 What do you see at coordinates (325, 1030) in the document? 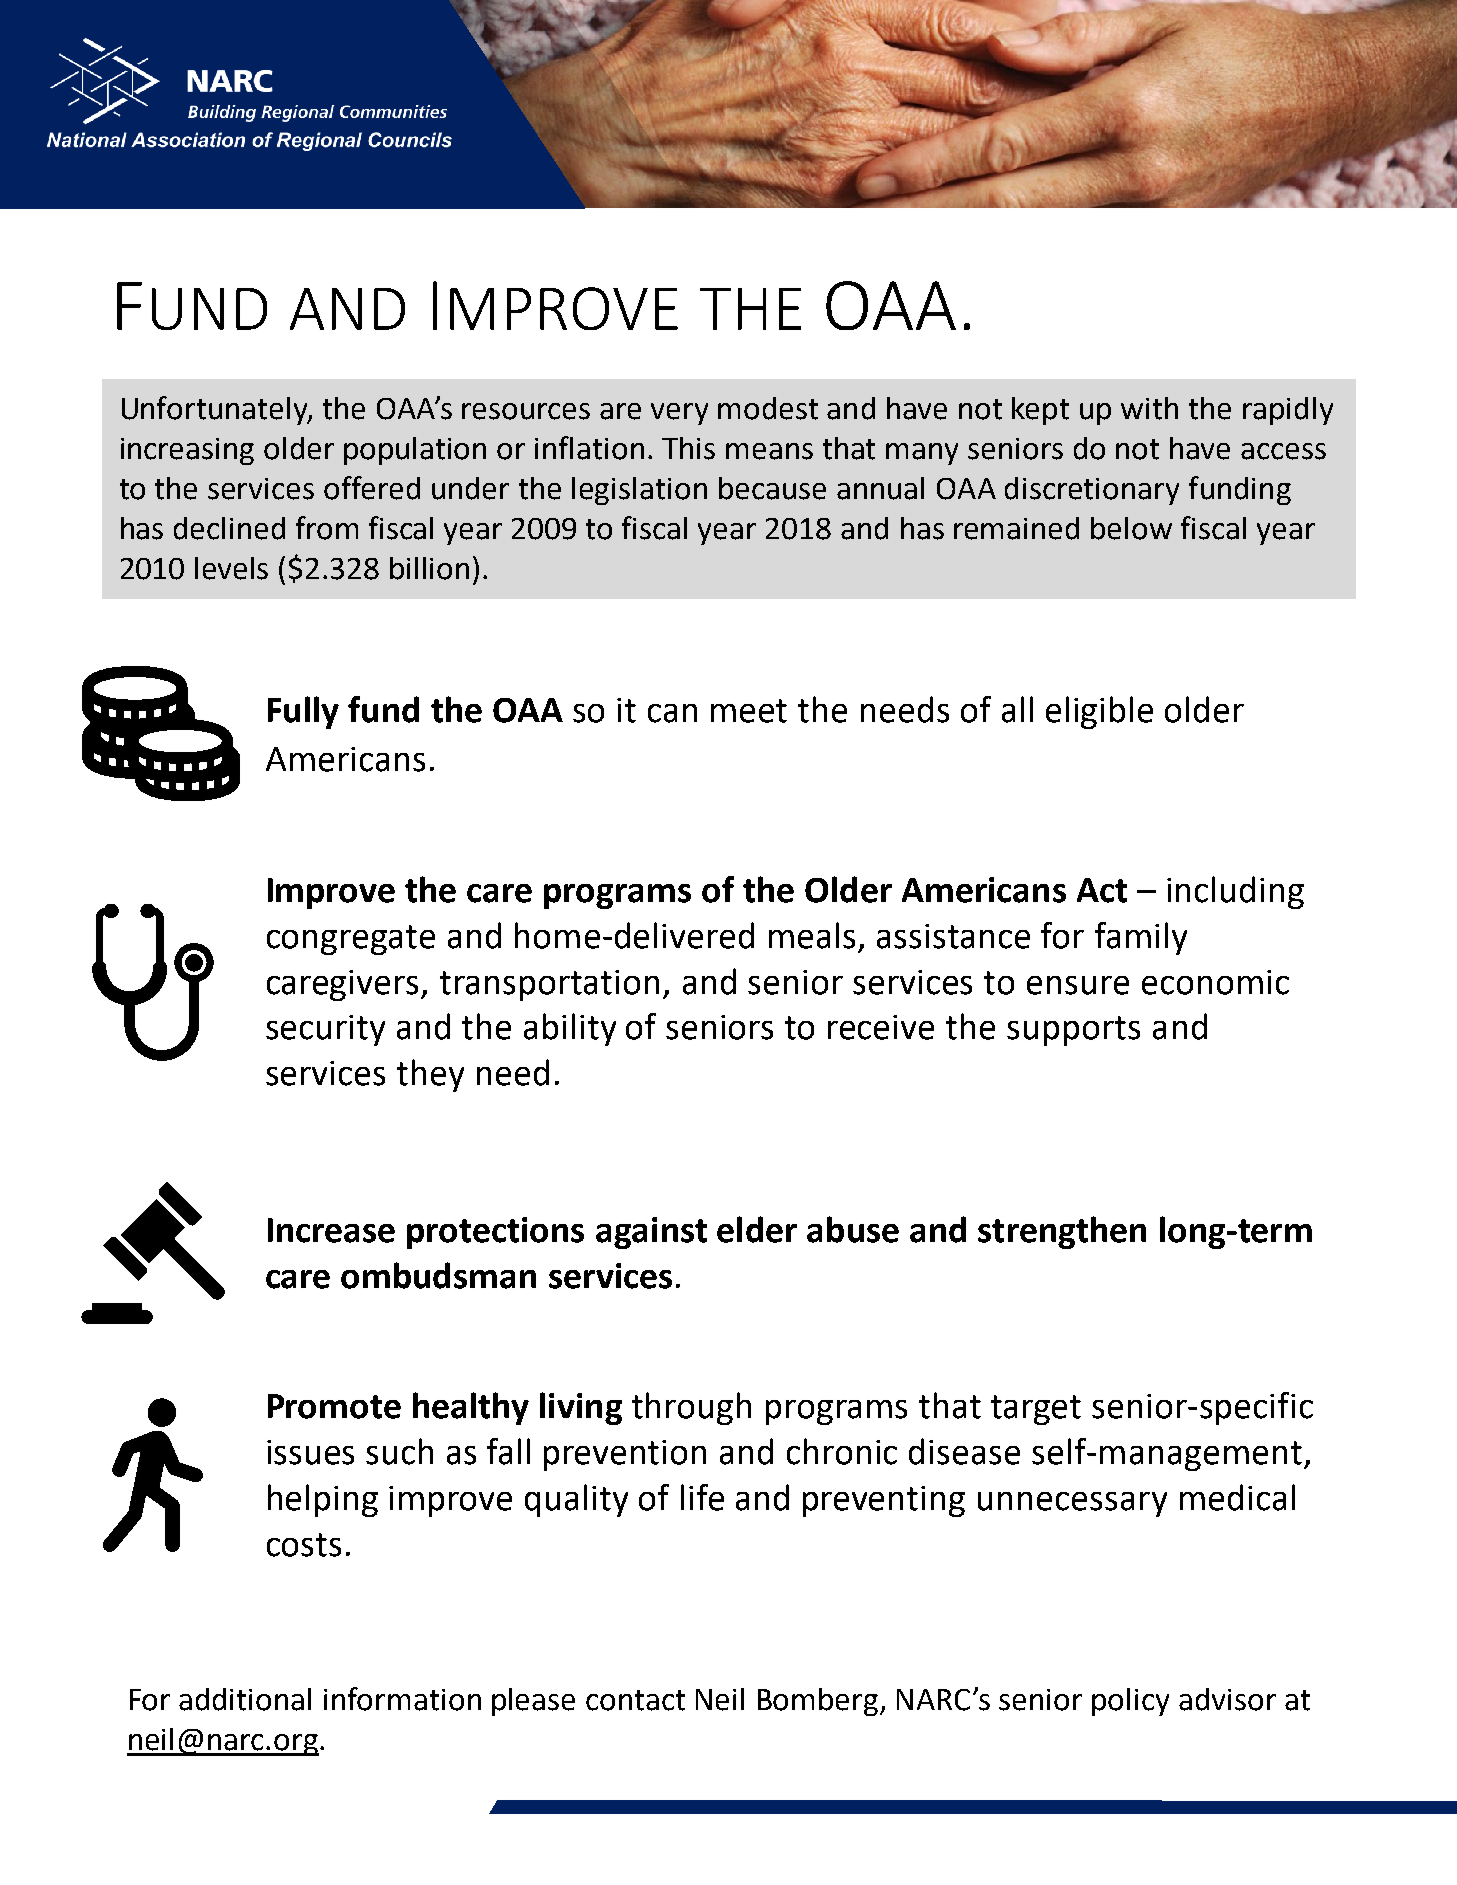
I see `security` at bounding box center [325, 1030].
